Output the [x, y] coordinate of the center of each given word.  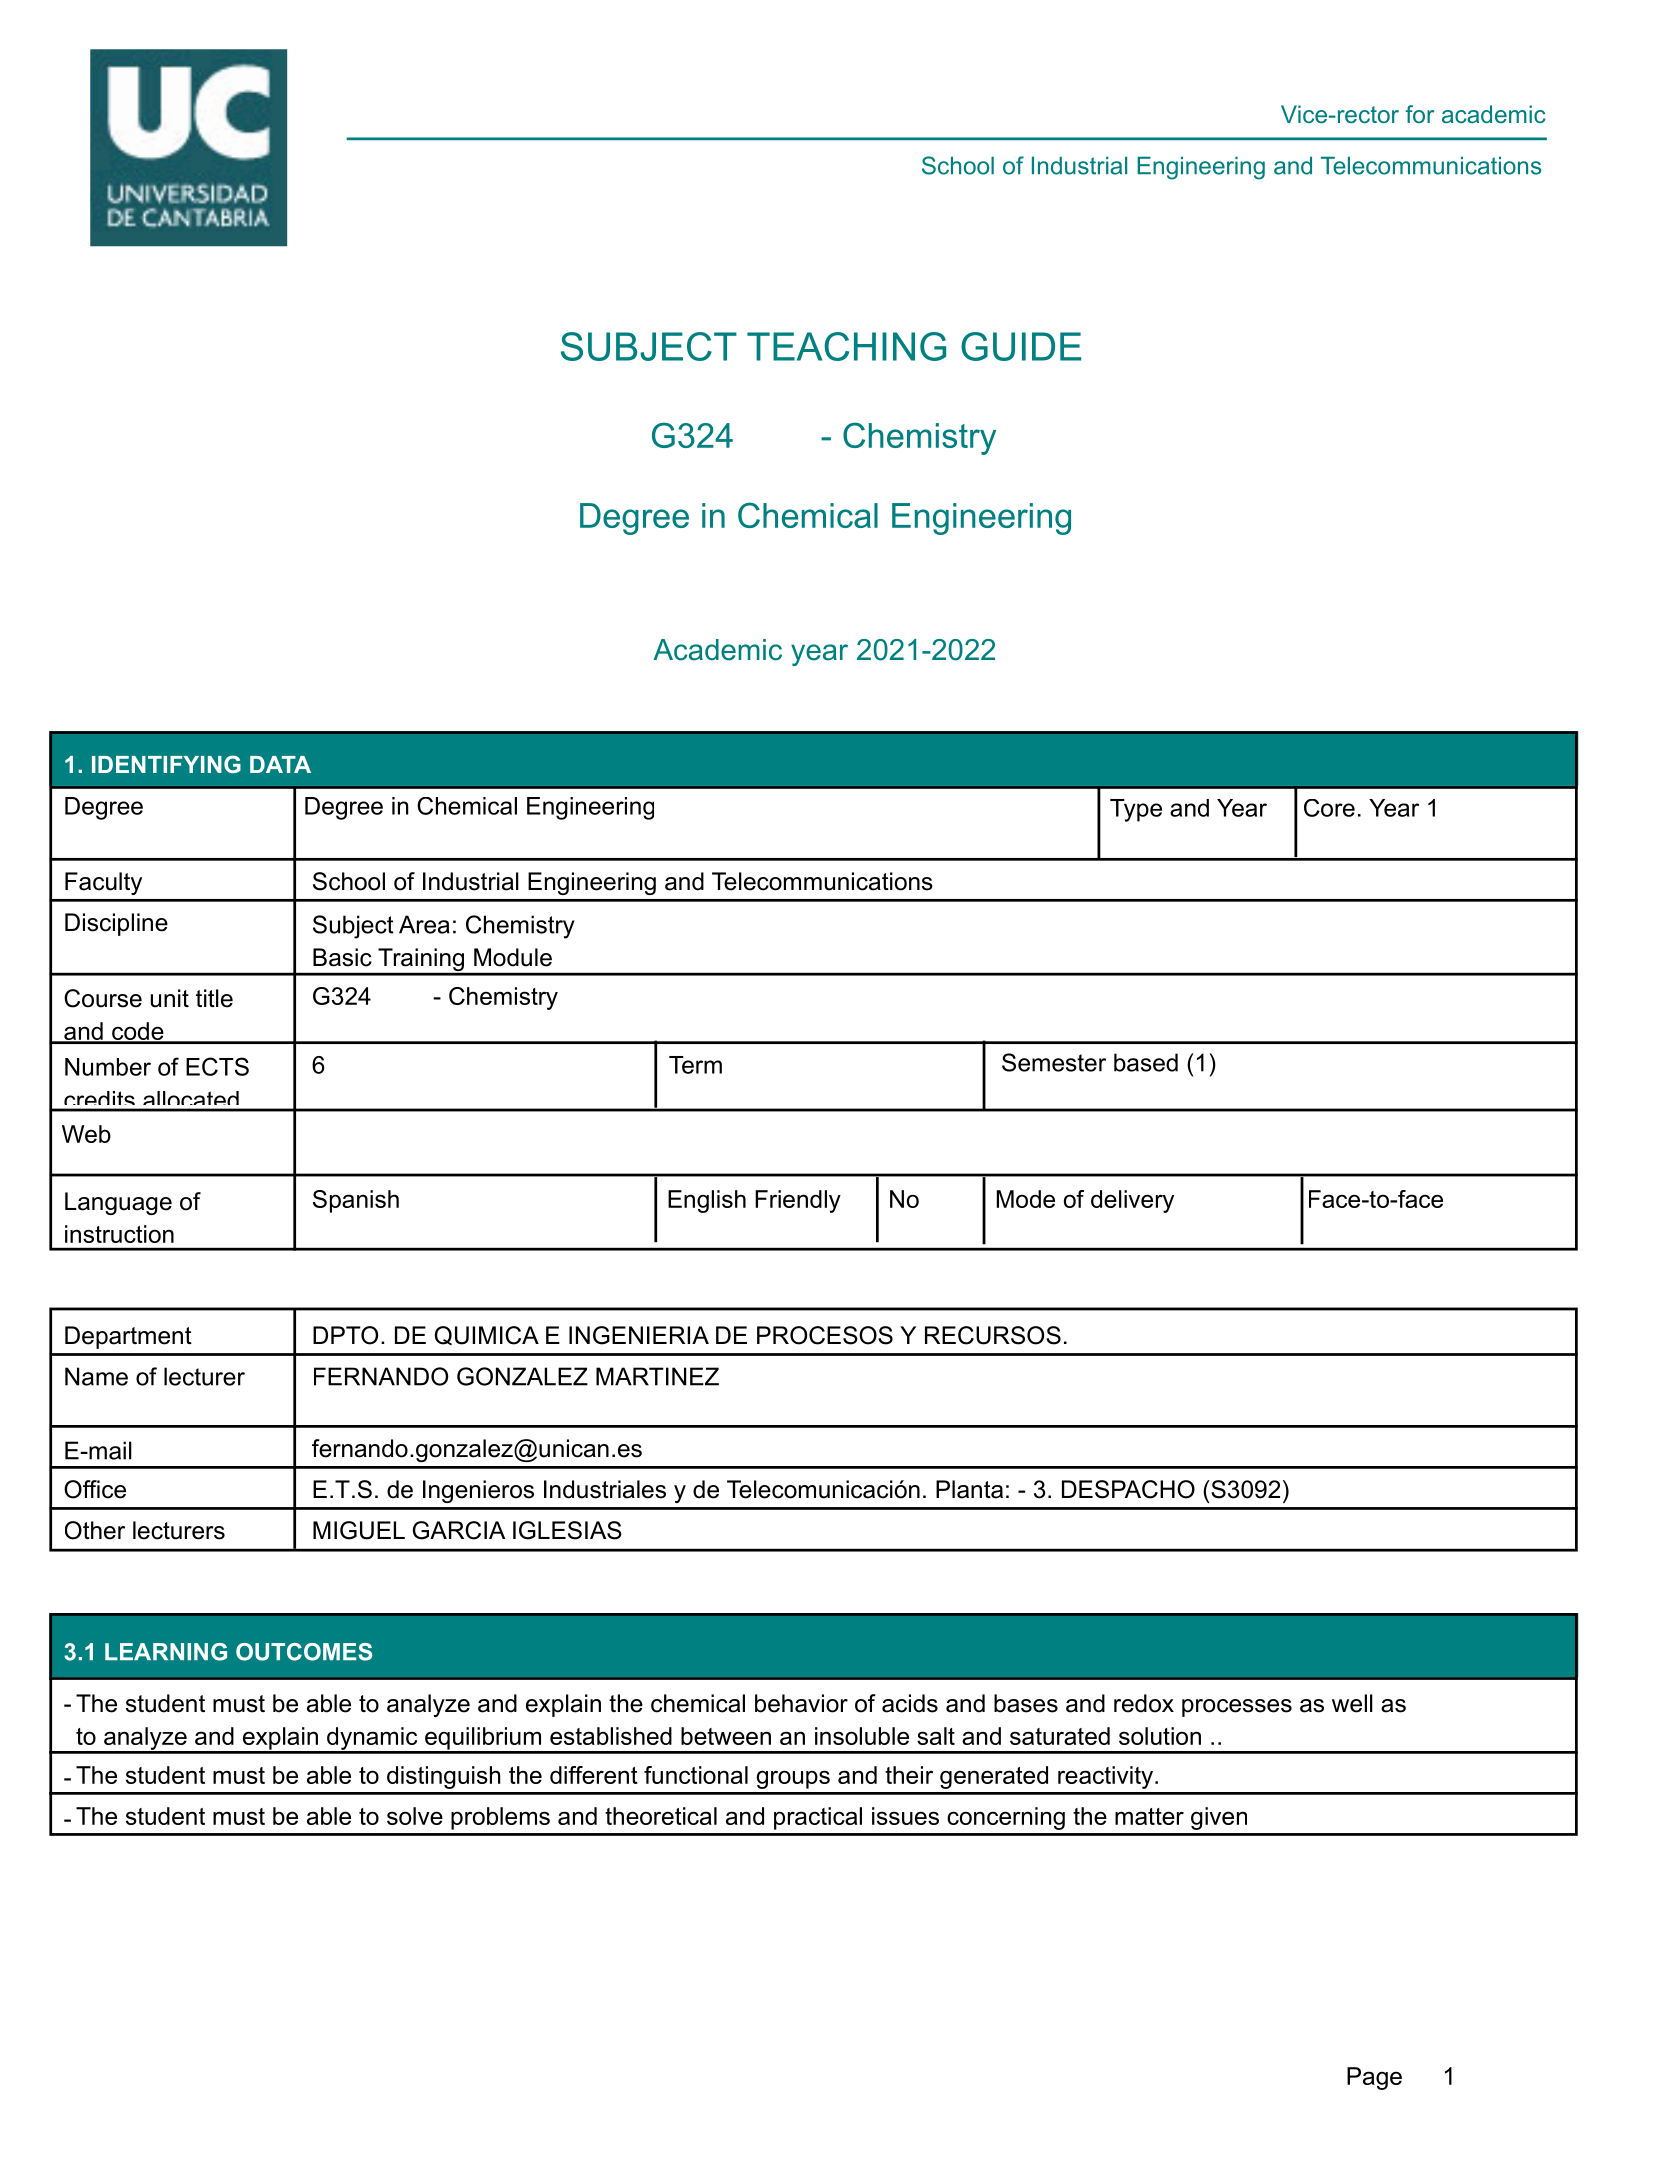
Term [695, 1065]
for [1420, 114]
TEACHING [846, 346]
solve [415, 1816]
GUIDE [1021, 346]
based [1146, 1062]
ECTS [217, 1066]
